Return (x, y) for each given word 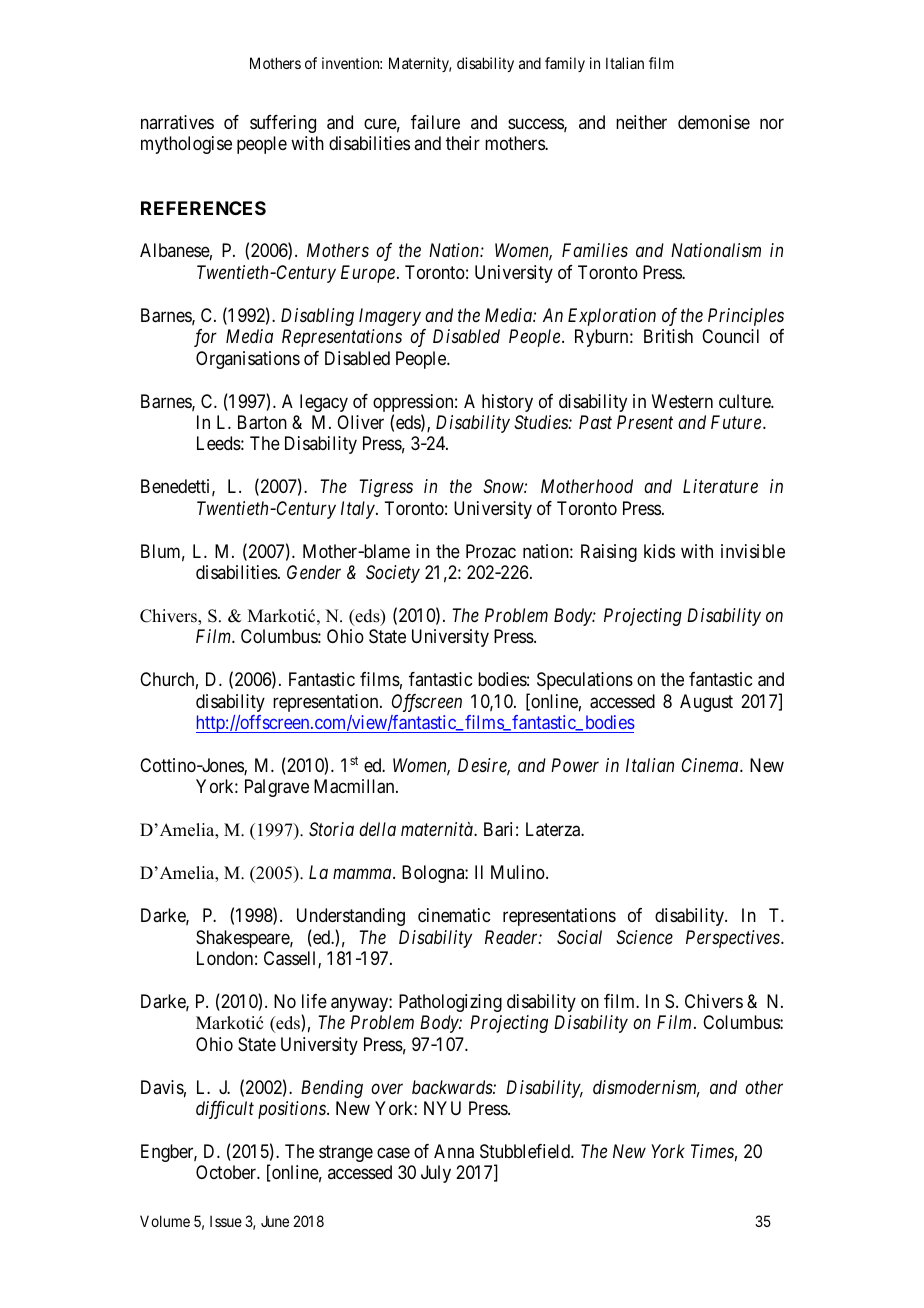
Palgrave (277, 788)
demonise (714, 122)
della (377, 829)
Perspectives (734, 939)
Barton (262, 422)
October (227, 1172)
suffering (283, 124)
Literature (720, 486)
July (436, 1174)
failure (435, 122)
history (507, 403)
